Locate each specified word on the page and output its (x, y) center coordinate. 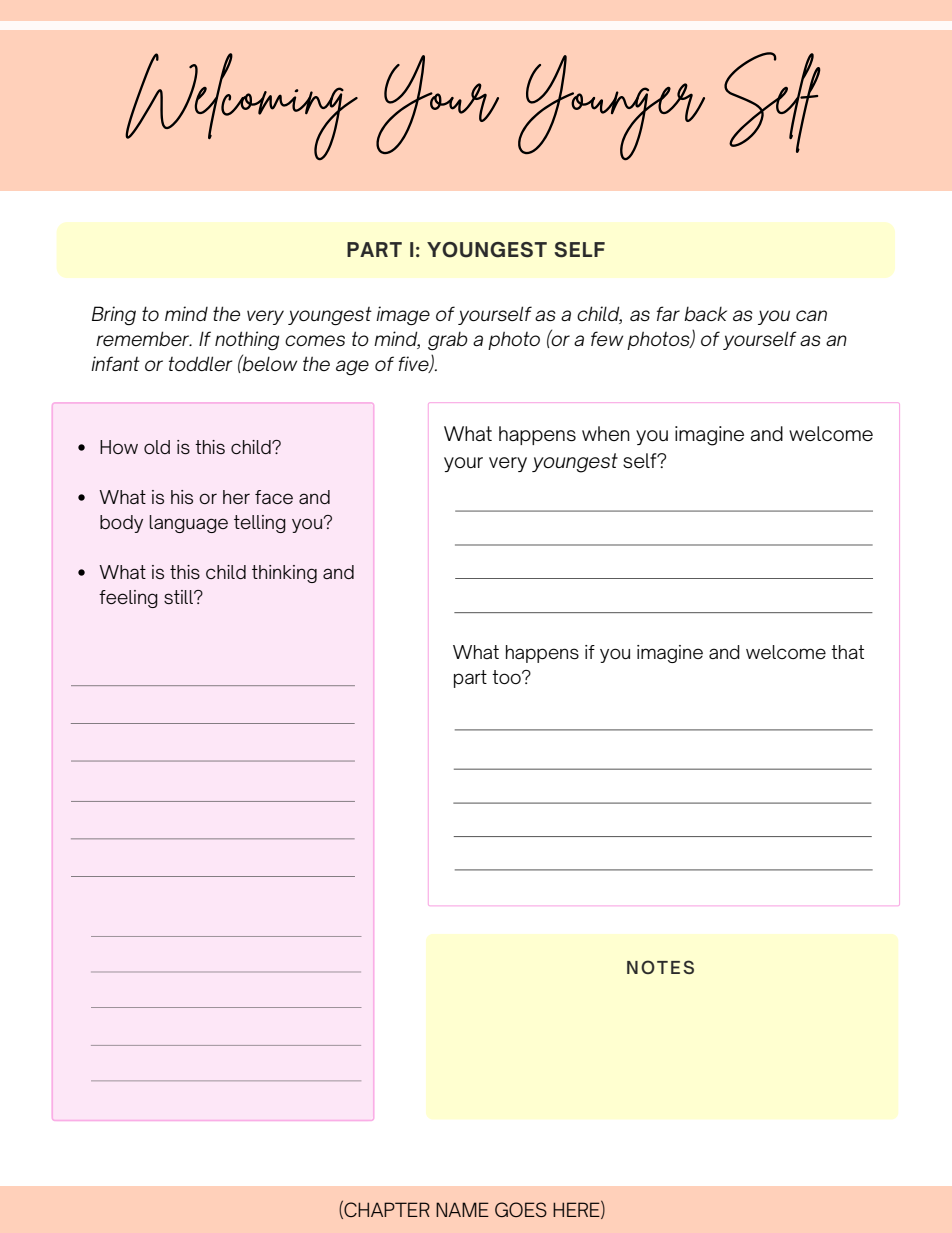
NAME (462, 1209)
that (847, 652)
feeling (128, 599)
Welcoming (241, 107)
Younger (611, 108)
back (705, 314)
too (507, 677)
